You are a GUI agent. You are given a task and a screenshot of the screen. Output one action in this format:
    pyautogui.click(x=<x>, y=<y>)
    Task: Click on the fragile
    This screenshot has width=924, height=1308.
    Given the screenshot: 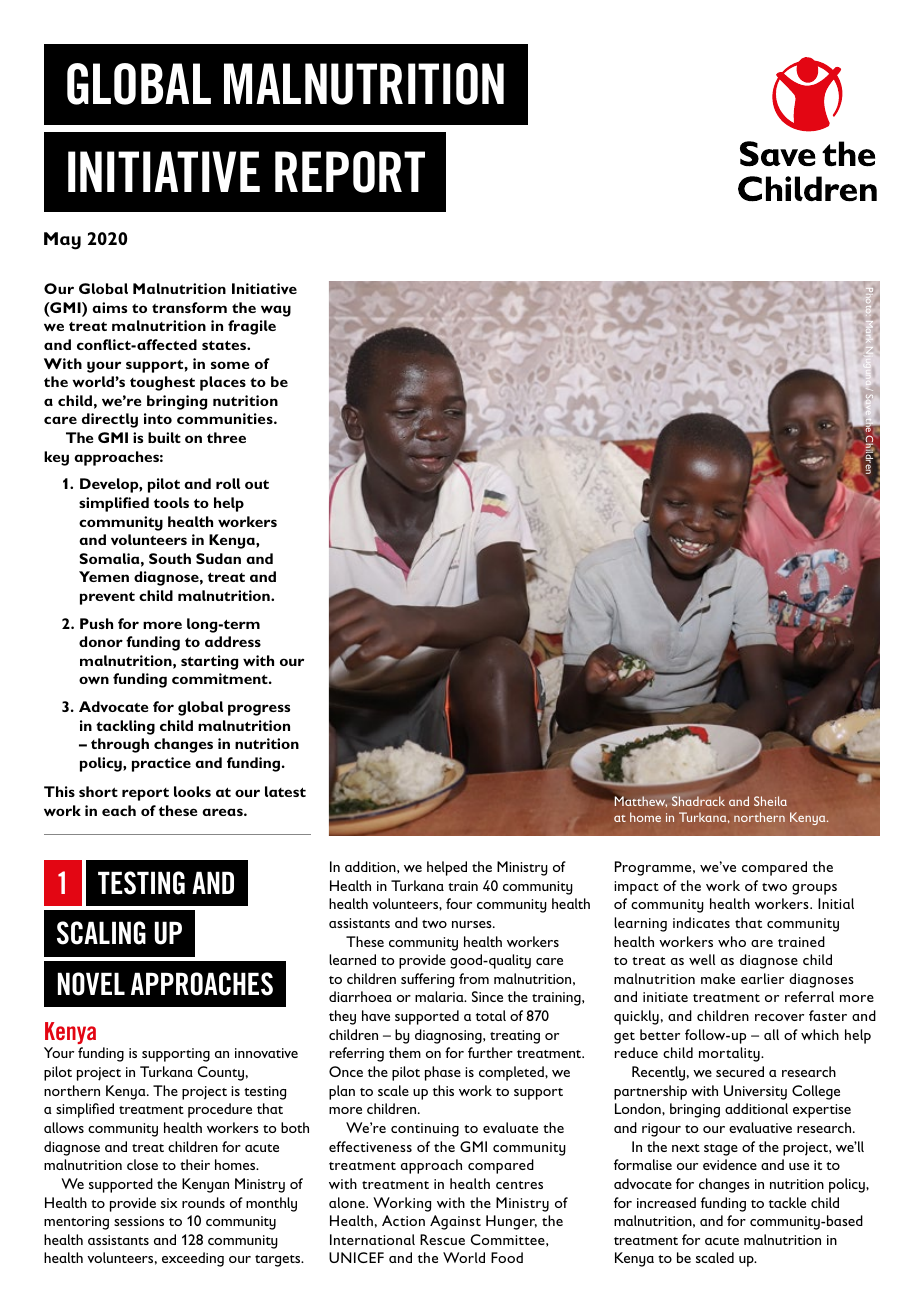 What is the action you would take?
    pyautogui.click(x=252, y=327)
